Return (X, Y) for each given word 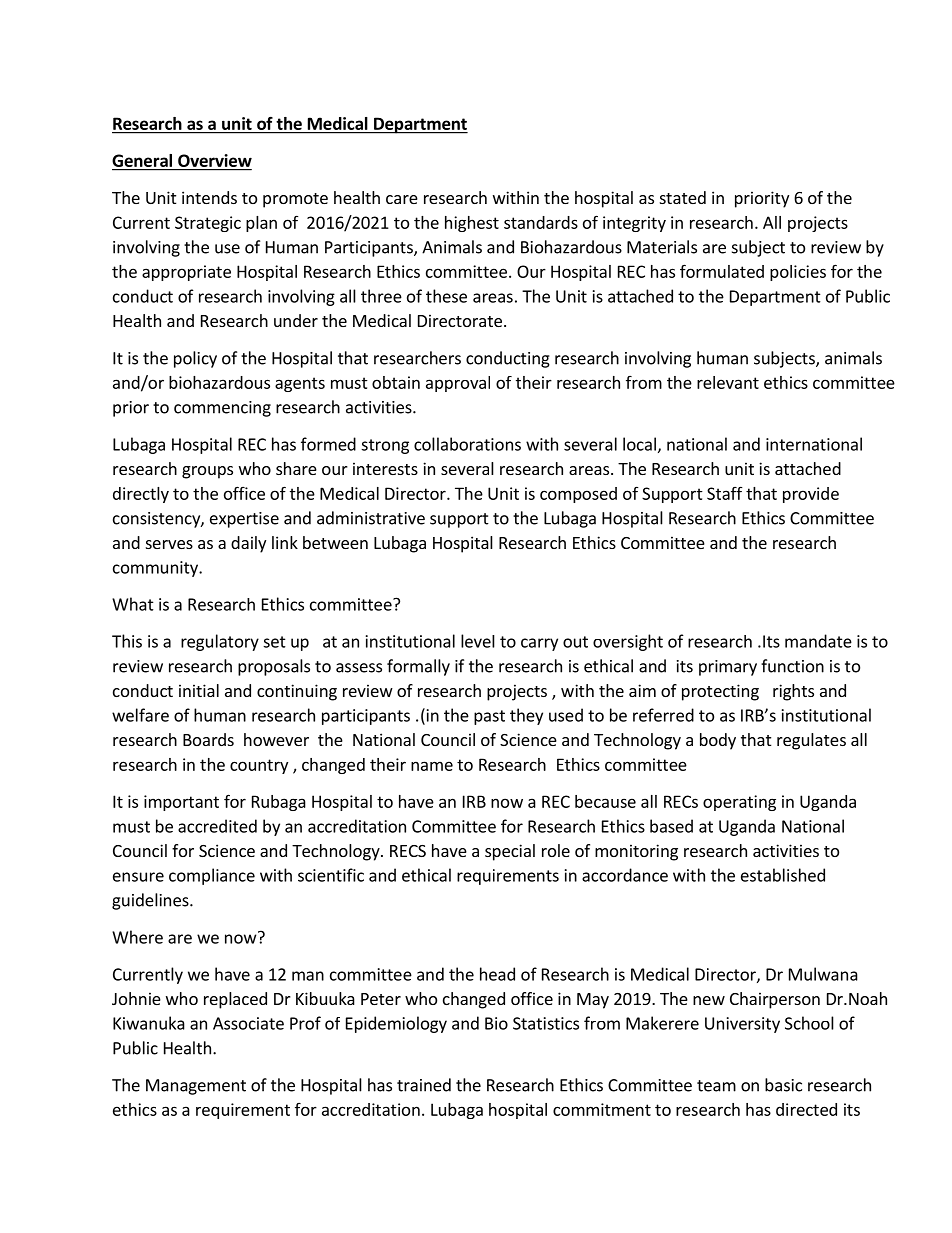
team (716, 1086)
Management (196, 1087)
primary (728, 668)
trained (424, 1085)
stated (683, 197)
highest (472, 224)
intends (209, 197)
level (478, 641)
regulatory (220, 642)
